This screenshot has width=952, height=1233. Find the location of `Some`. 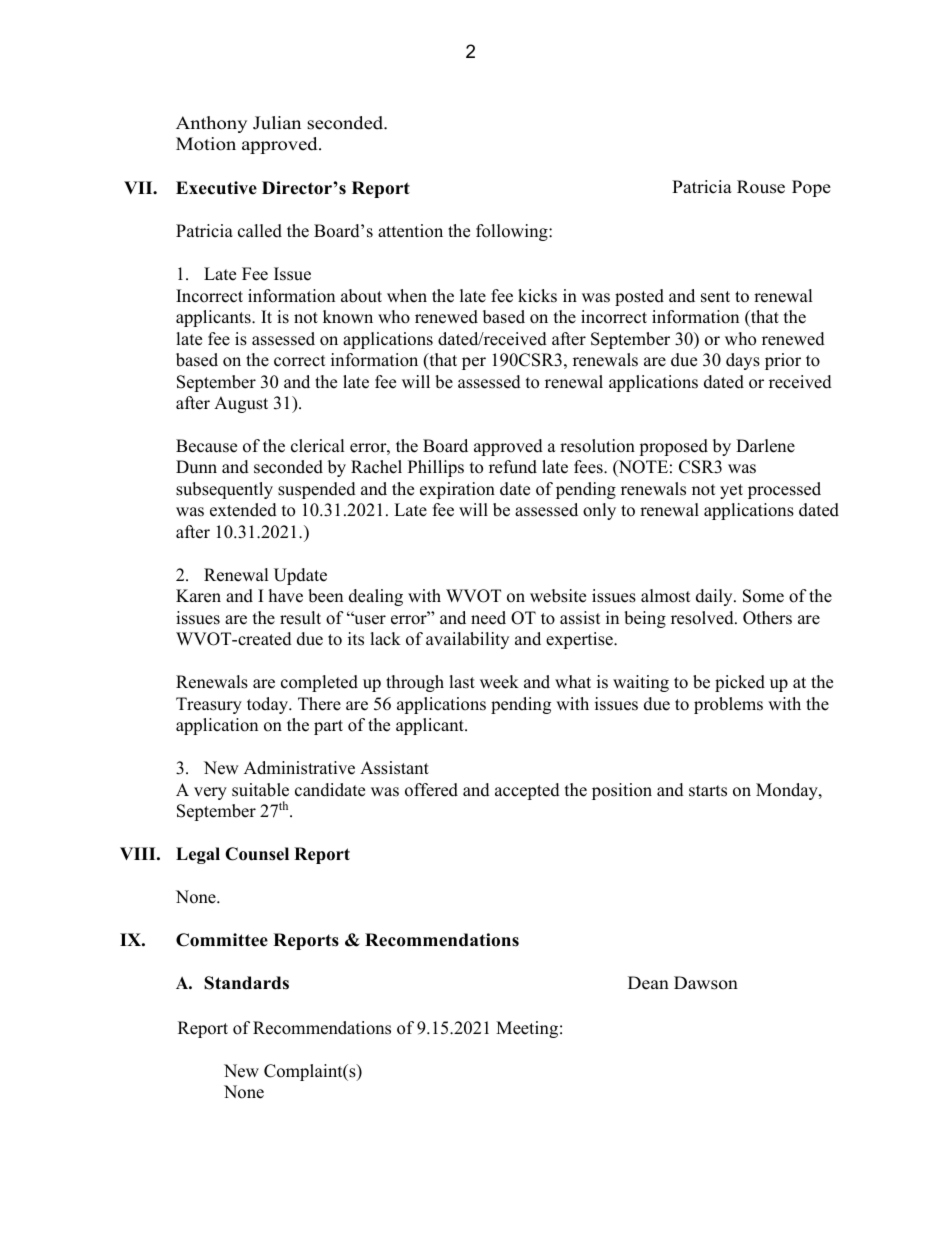

Some is located at coordinates (763, 596).
